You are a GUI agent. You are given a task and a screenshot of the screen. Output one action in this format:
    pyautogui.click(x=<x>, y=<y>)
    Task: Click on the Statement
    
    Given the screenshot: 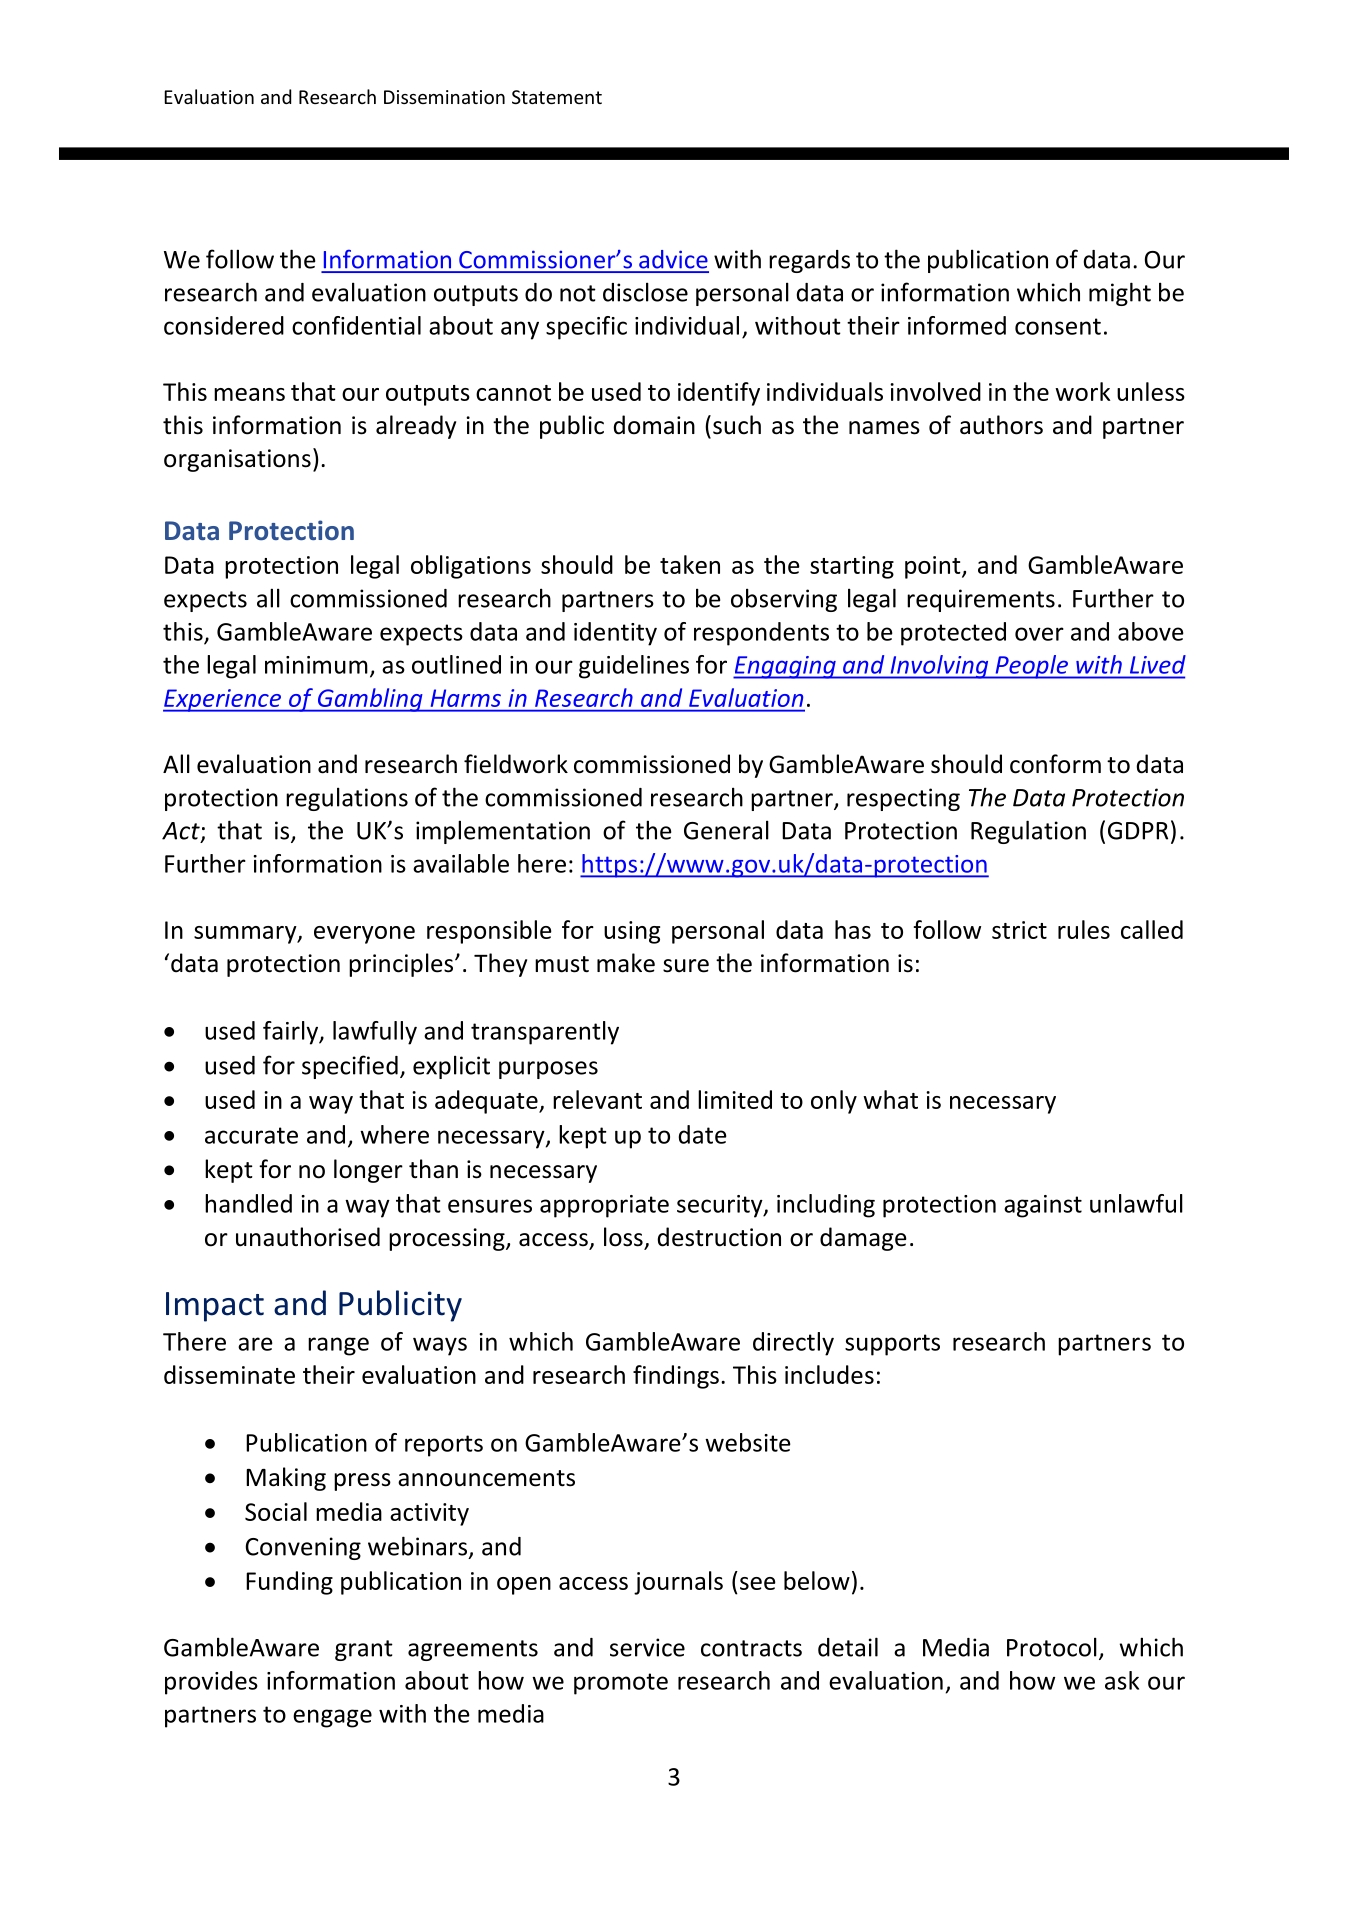 What is the action you would take?
    pyautogui.click(x=557, y=97)
